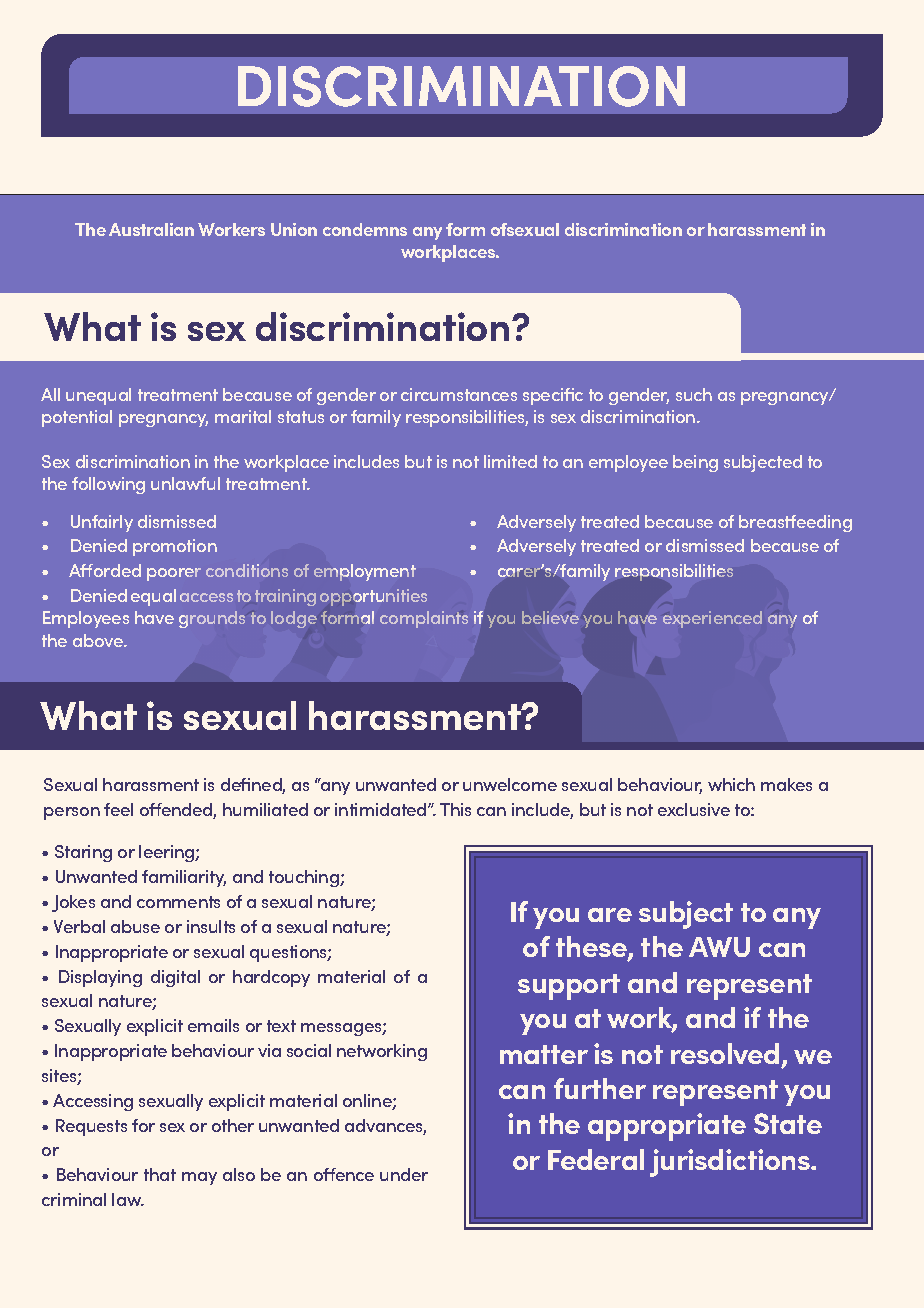 Image resolution: width=924 pixels, height=1308 pixels. What do you see at coordinates (695, 463) in the page?
I see `being` at bounding box center [695, 463].
